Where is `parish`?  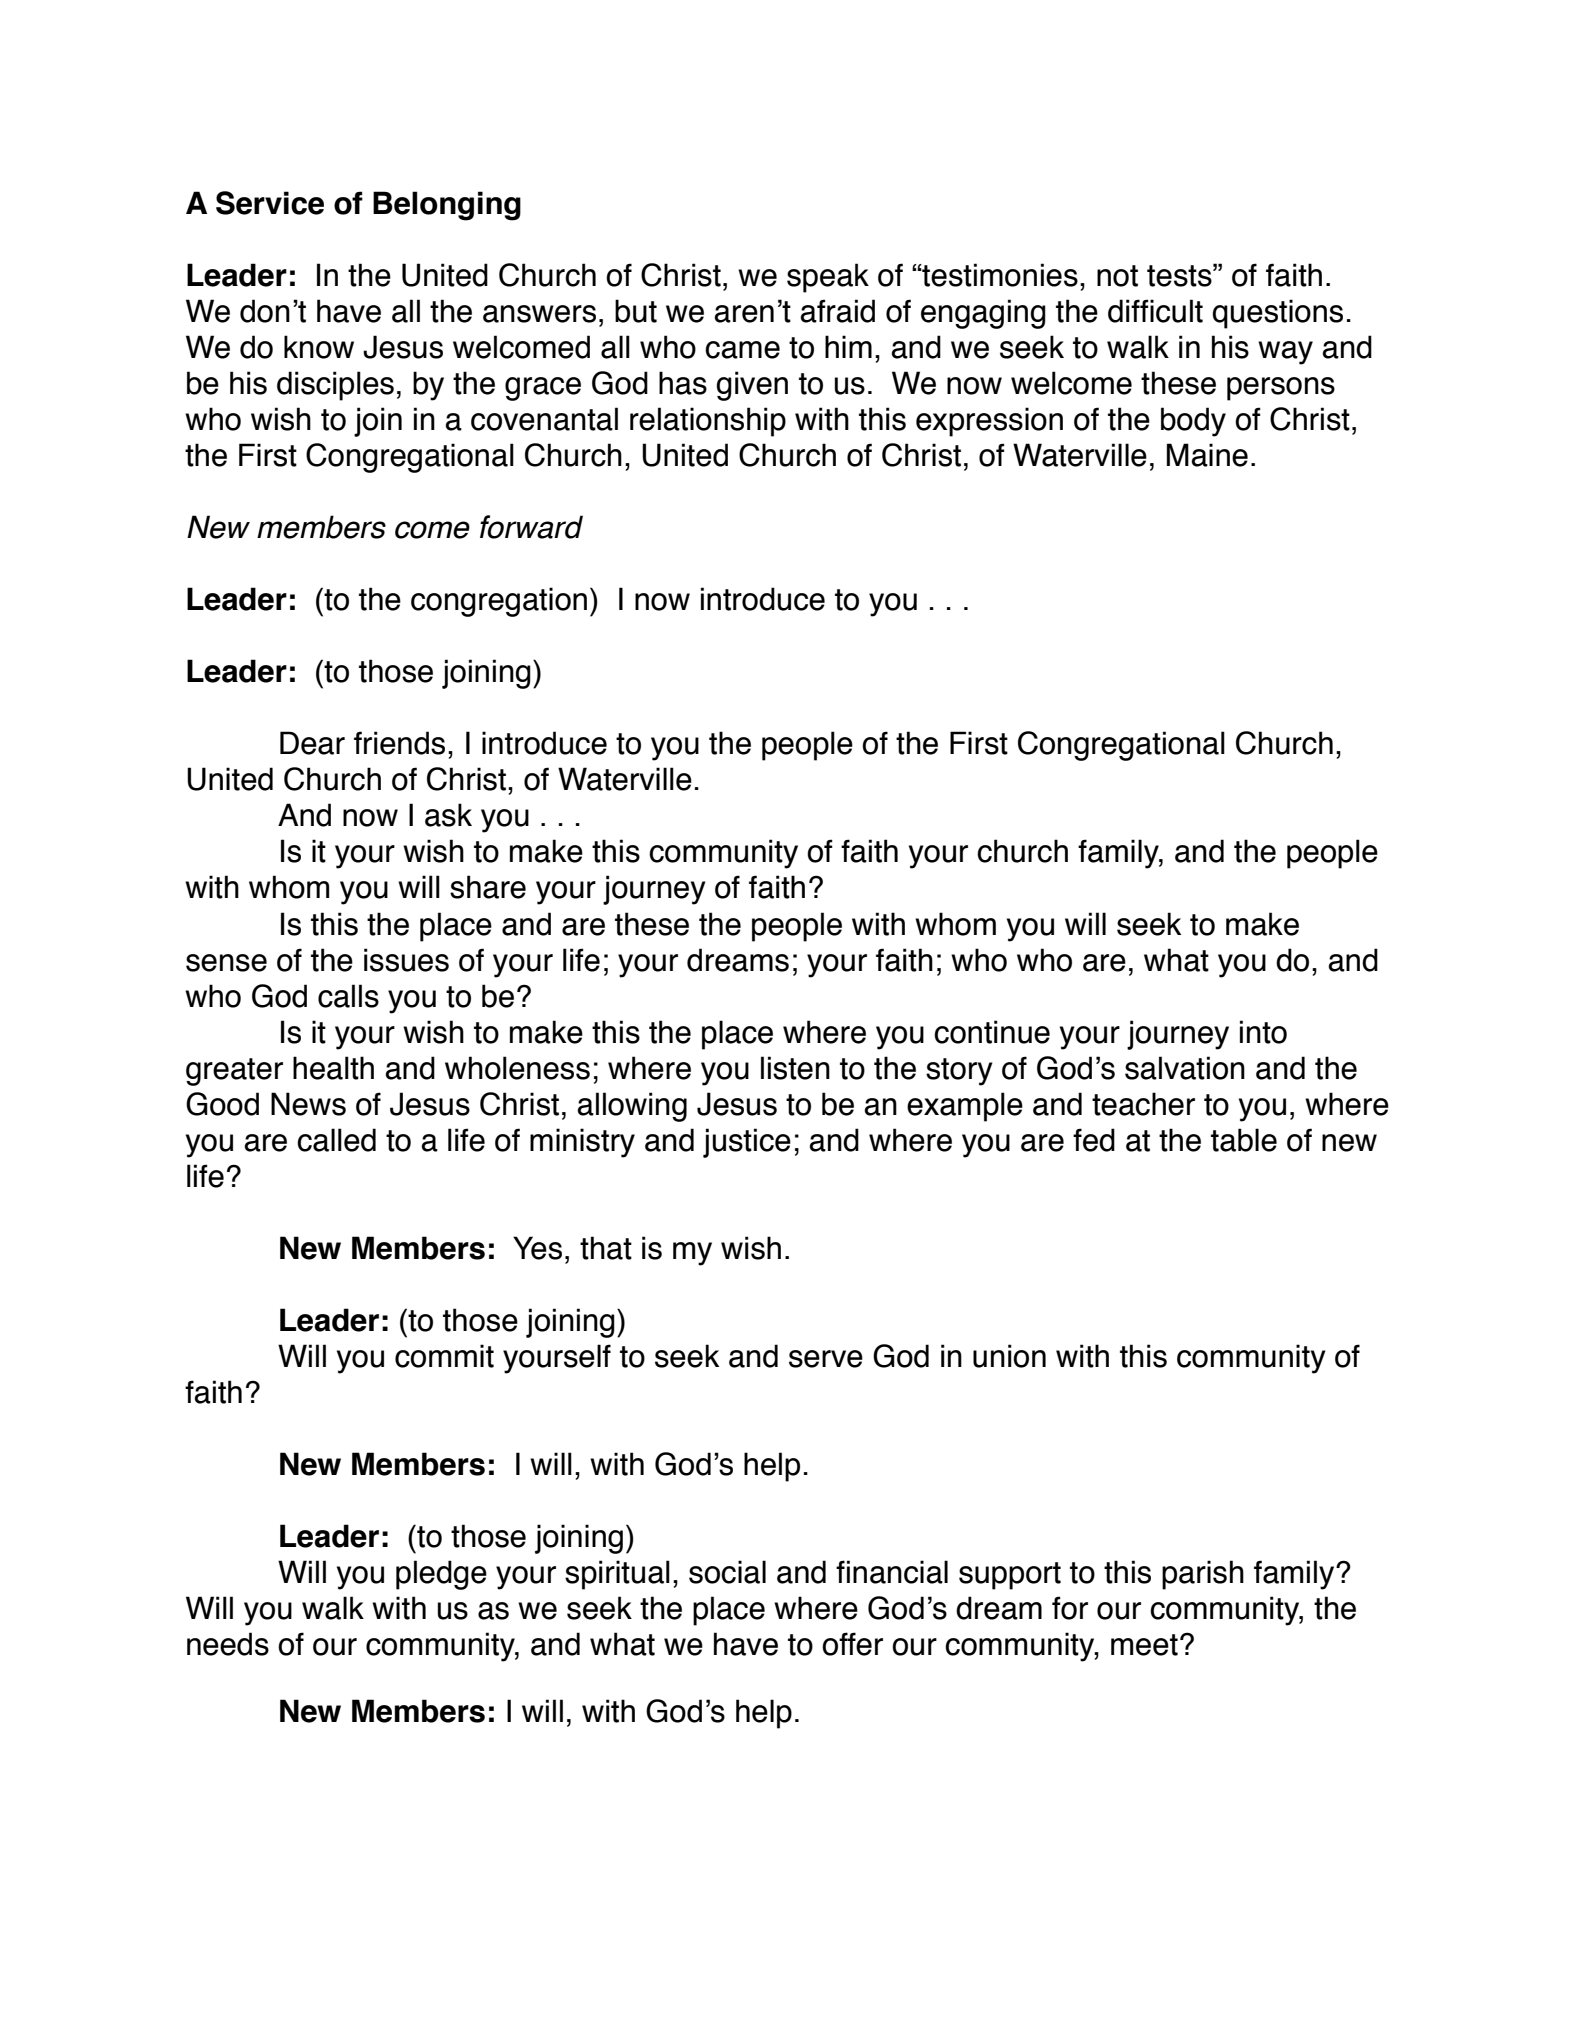
parish is located at coordinates (1203, 1575).
